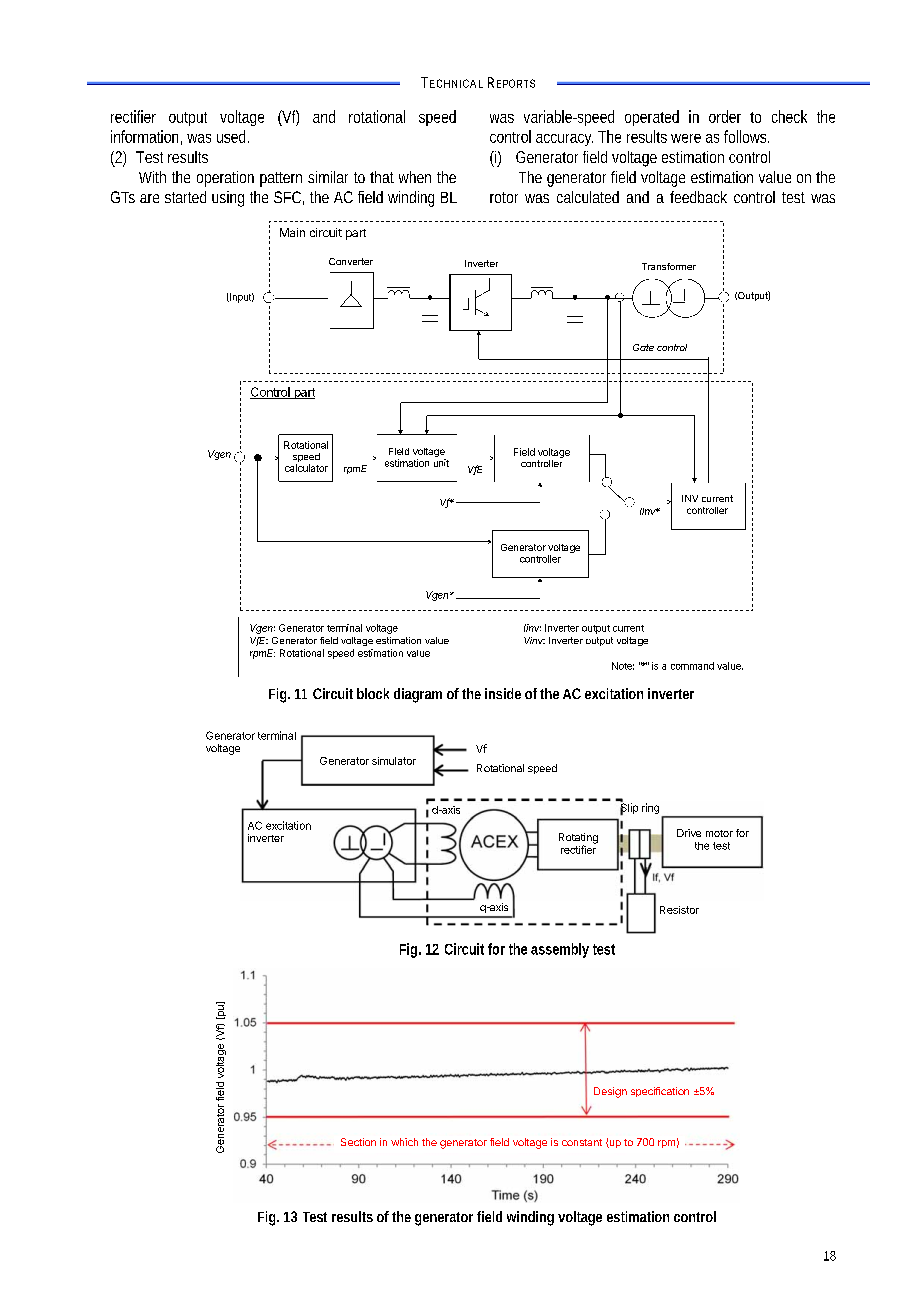 This screenshot has height=1308, width=924. Describe the element at coordinates (231, 136) in the screenshot. I see `used` at that location.
